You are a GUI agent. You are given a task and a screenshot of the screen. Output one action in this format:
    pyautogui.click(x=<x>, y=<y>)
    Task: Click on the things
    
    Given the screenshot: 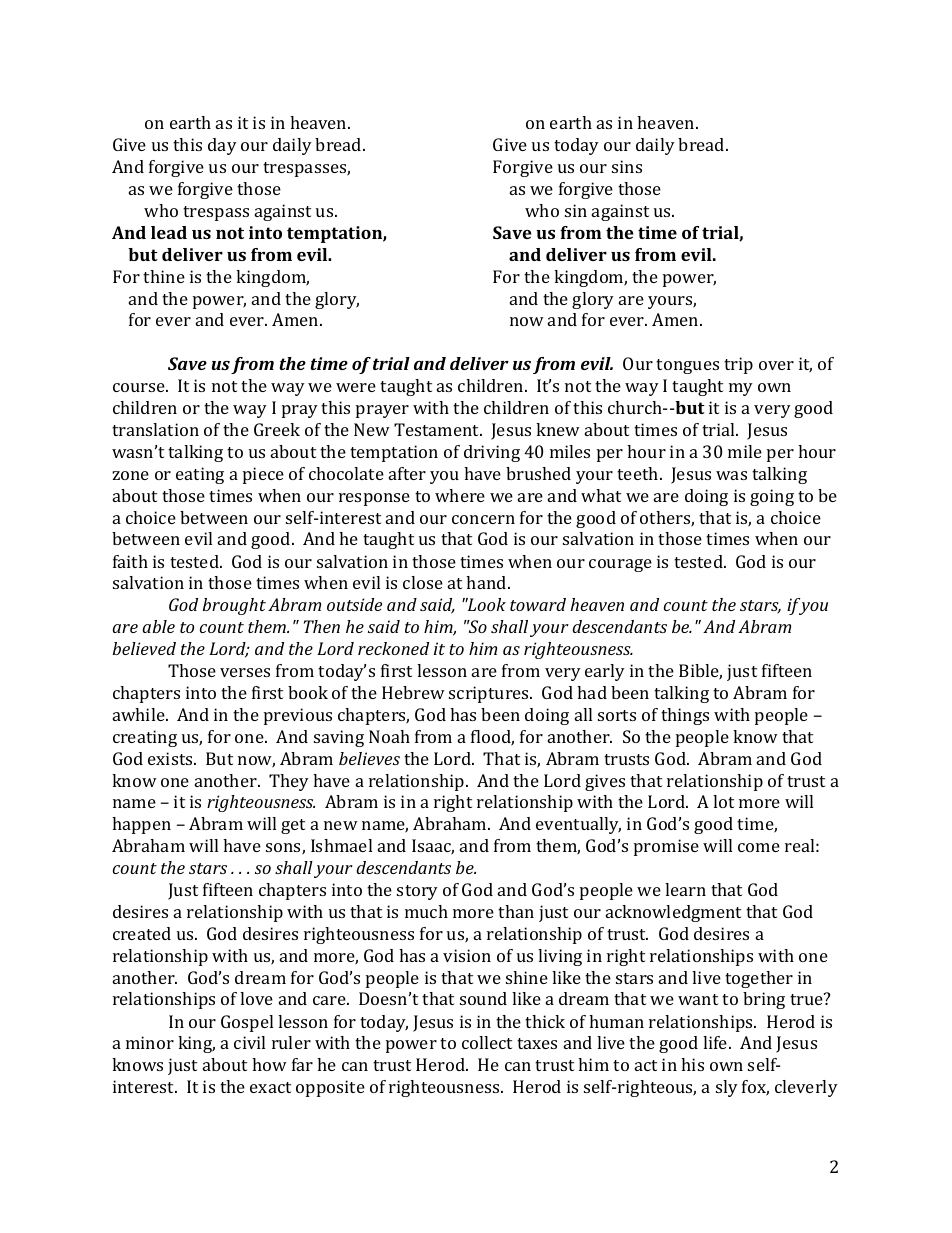 What is the action you would take?
    pyautogui.click(x=685, y=716)
